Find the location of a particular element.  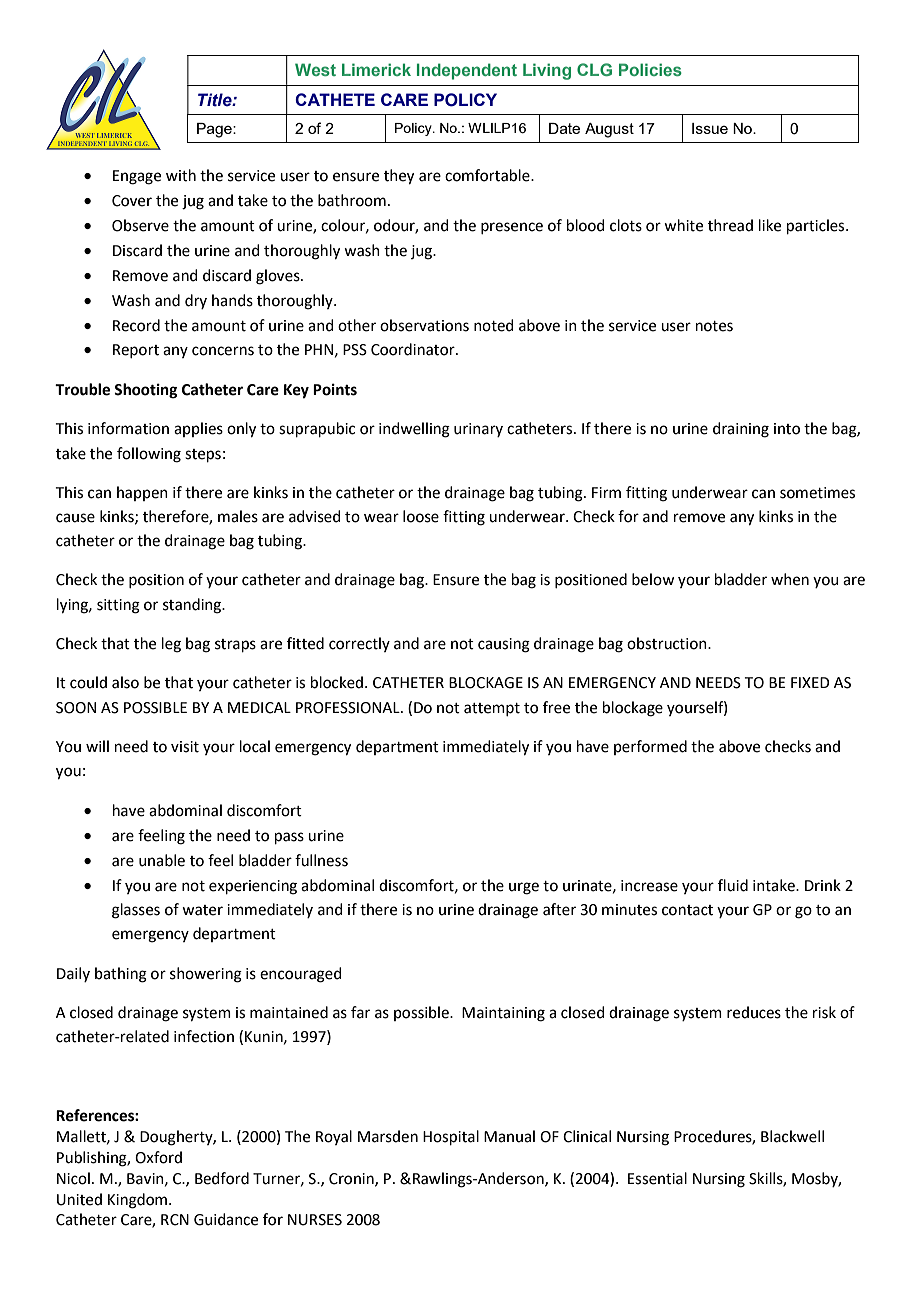

Independent is located at coordinates (467, 71).
